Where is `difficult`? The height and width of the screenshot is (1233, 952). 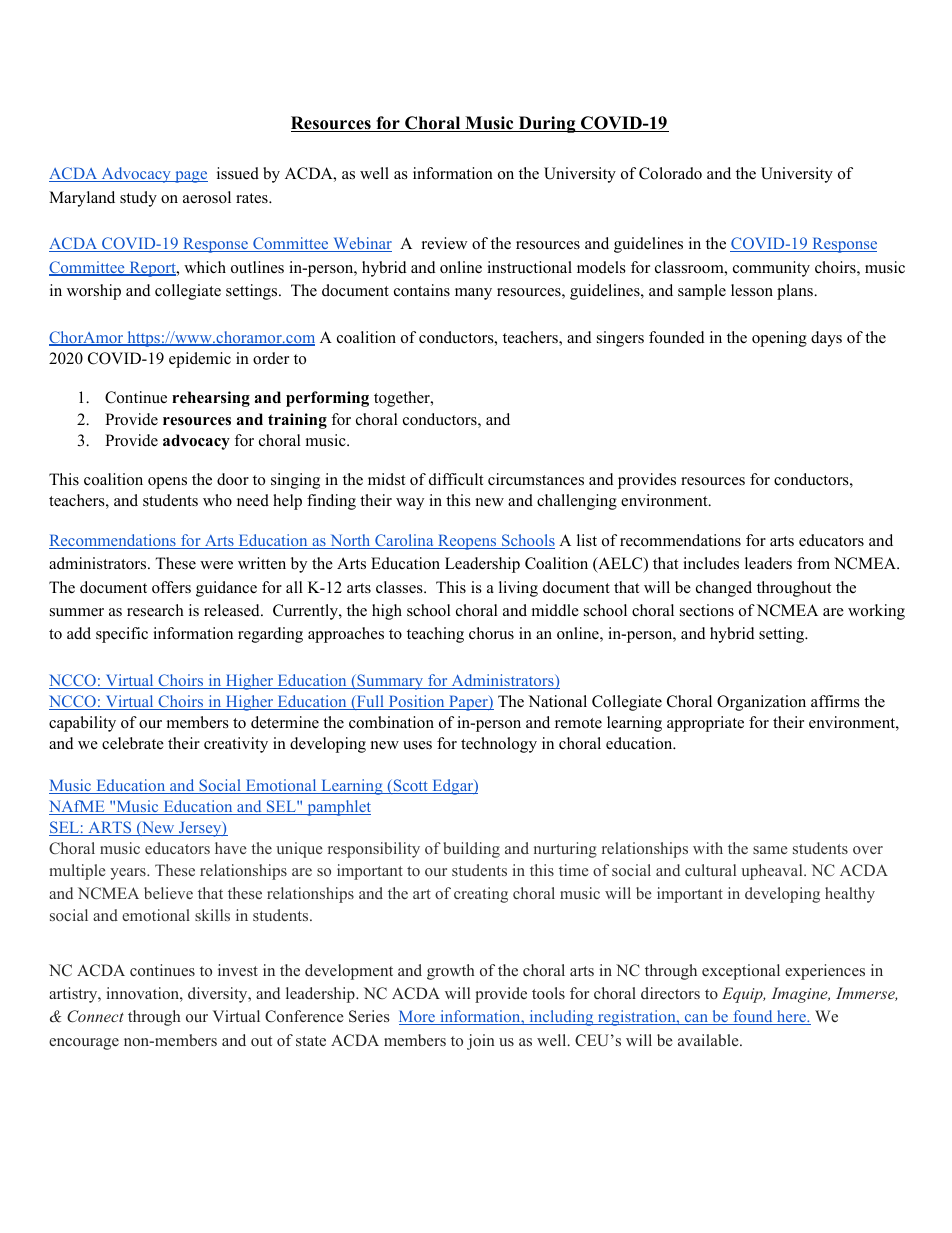 difficult is located at coordinates (456, 479).
